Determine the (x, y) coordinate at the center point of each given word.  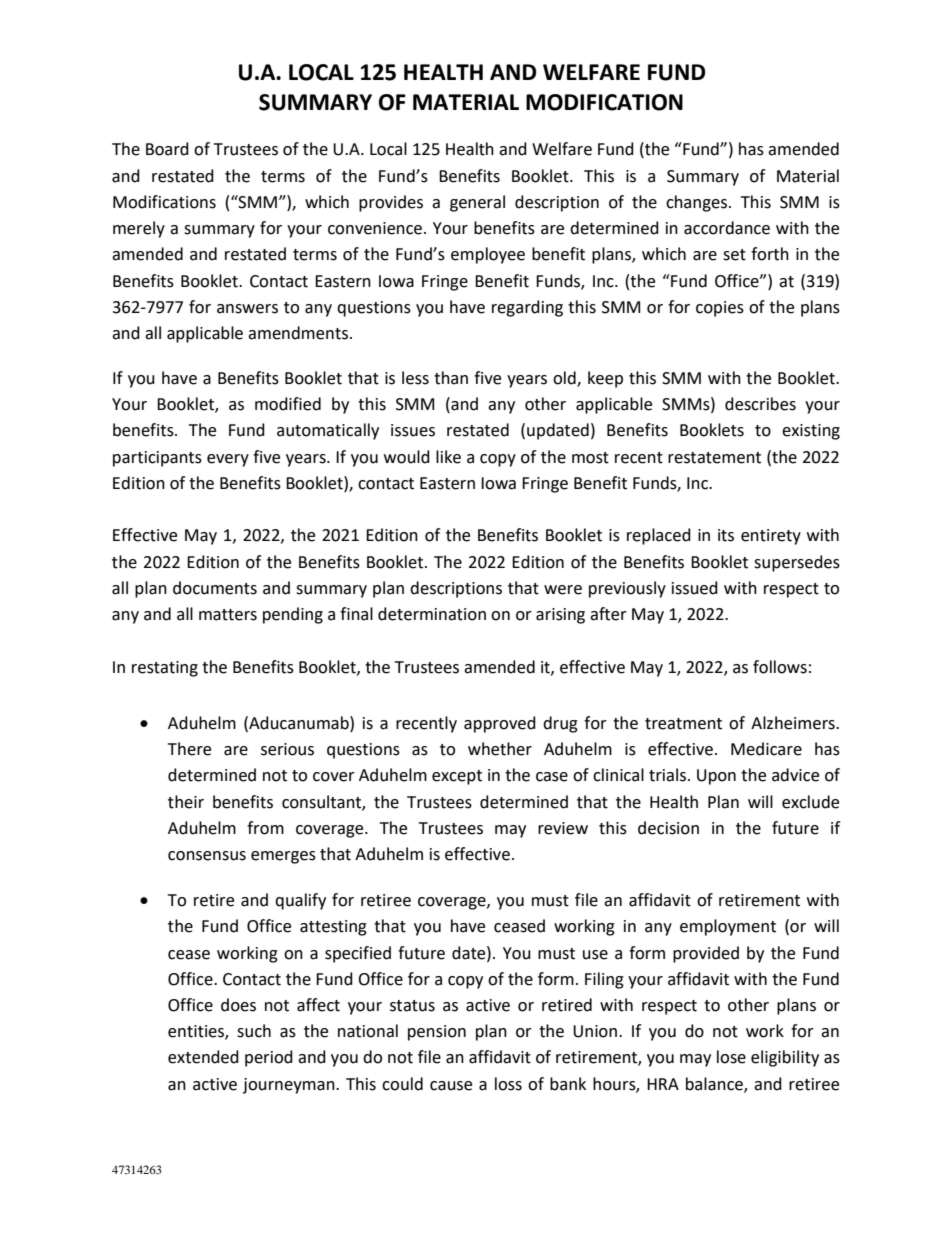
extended (203, 1057)
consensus (207, 856)
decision (668, 828)
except (457, 777)
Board (167, 149)
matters (228, 615)
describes (760, 404)
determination (432, 614)
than (451, 378)
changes (698, 203)
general (477, 203)
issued (695, 588)
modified (288, 404)
